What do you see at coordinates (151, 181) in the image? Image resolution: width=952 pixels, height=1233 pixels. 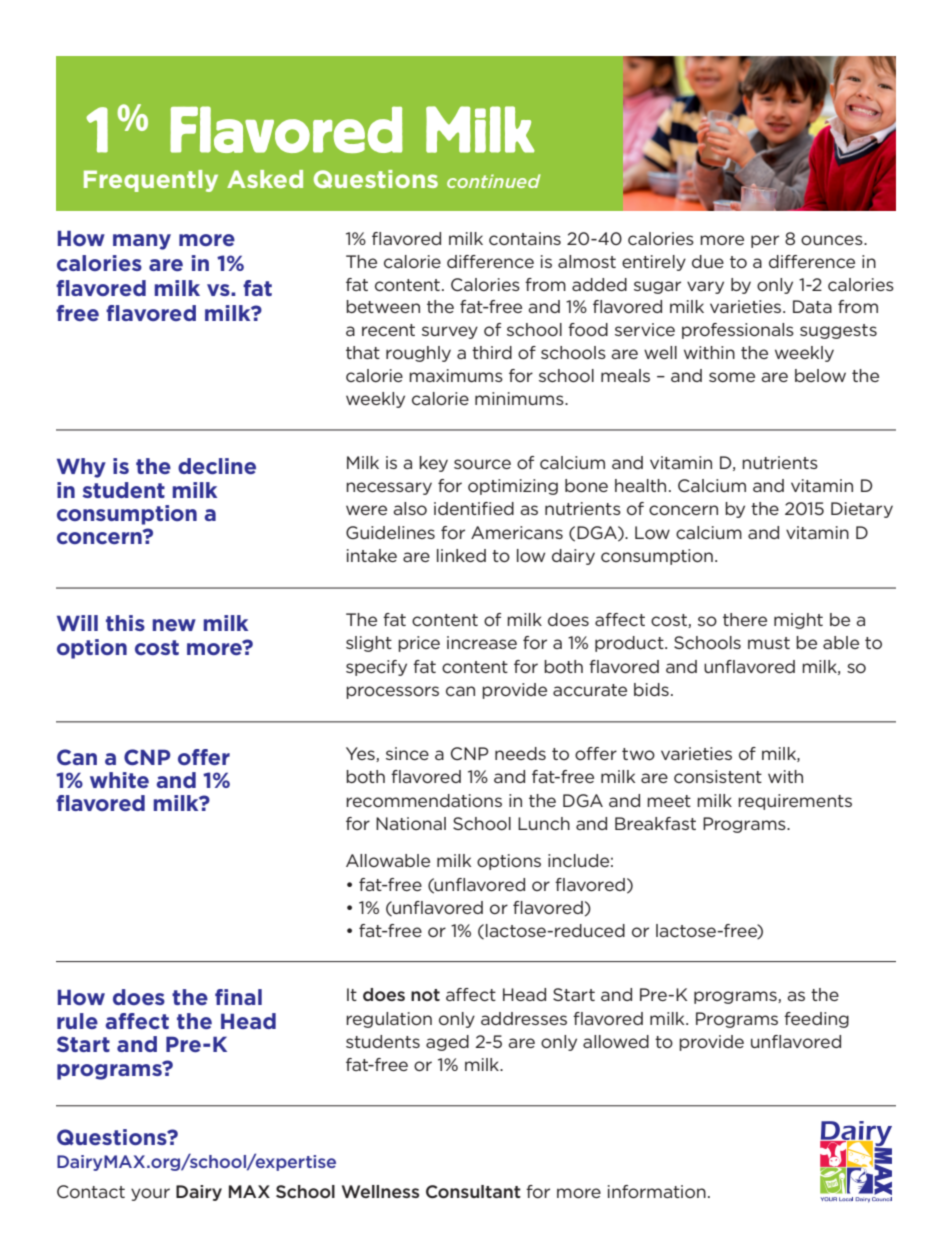 I see `Frequently` at bounding box center [151, 181].
